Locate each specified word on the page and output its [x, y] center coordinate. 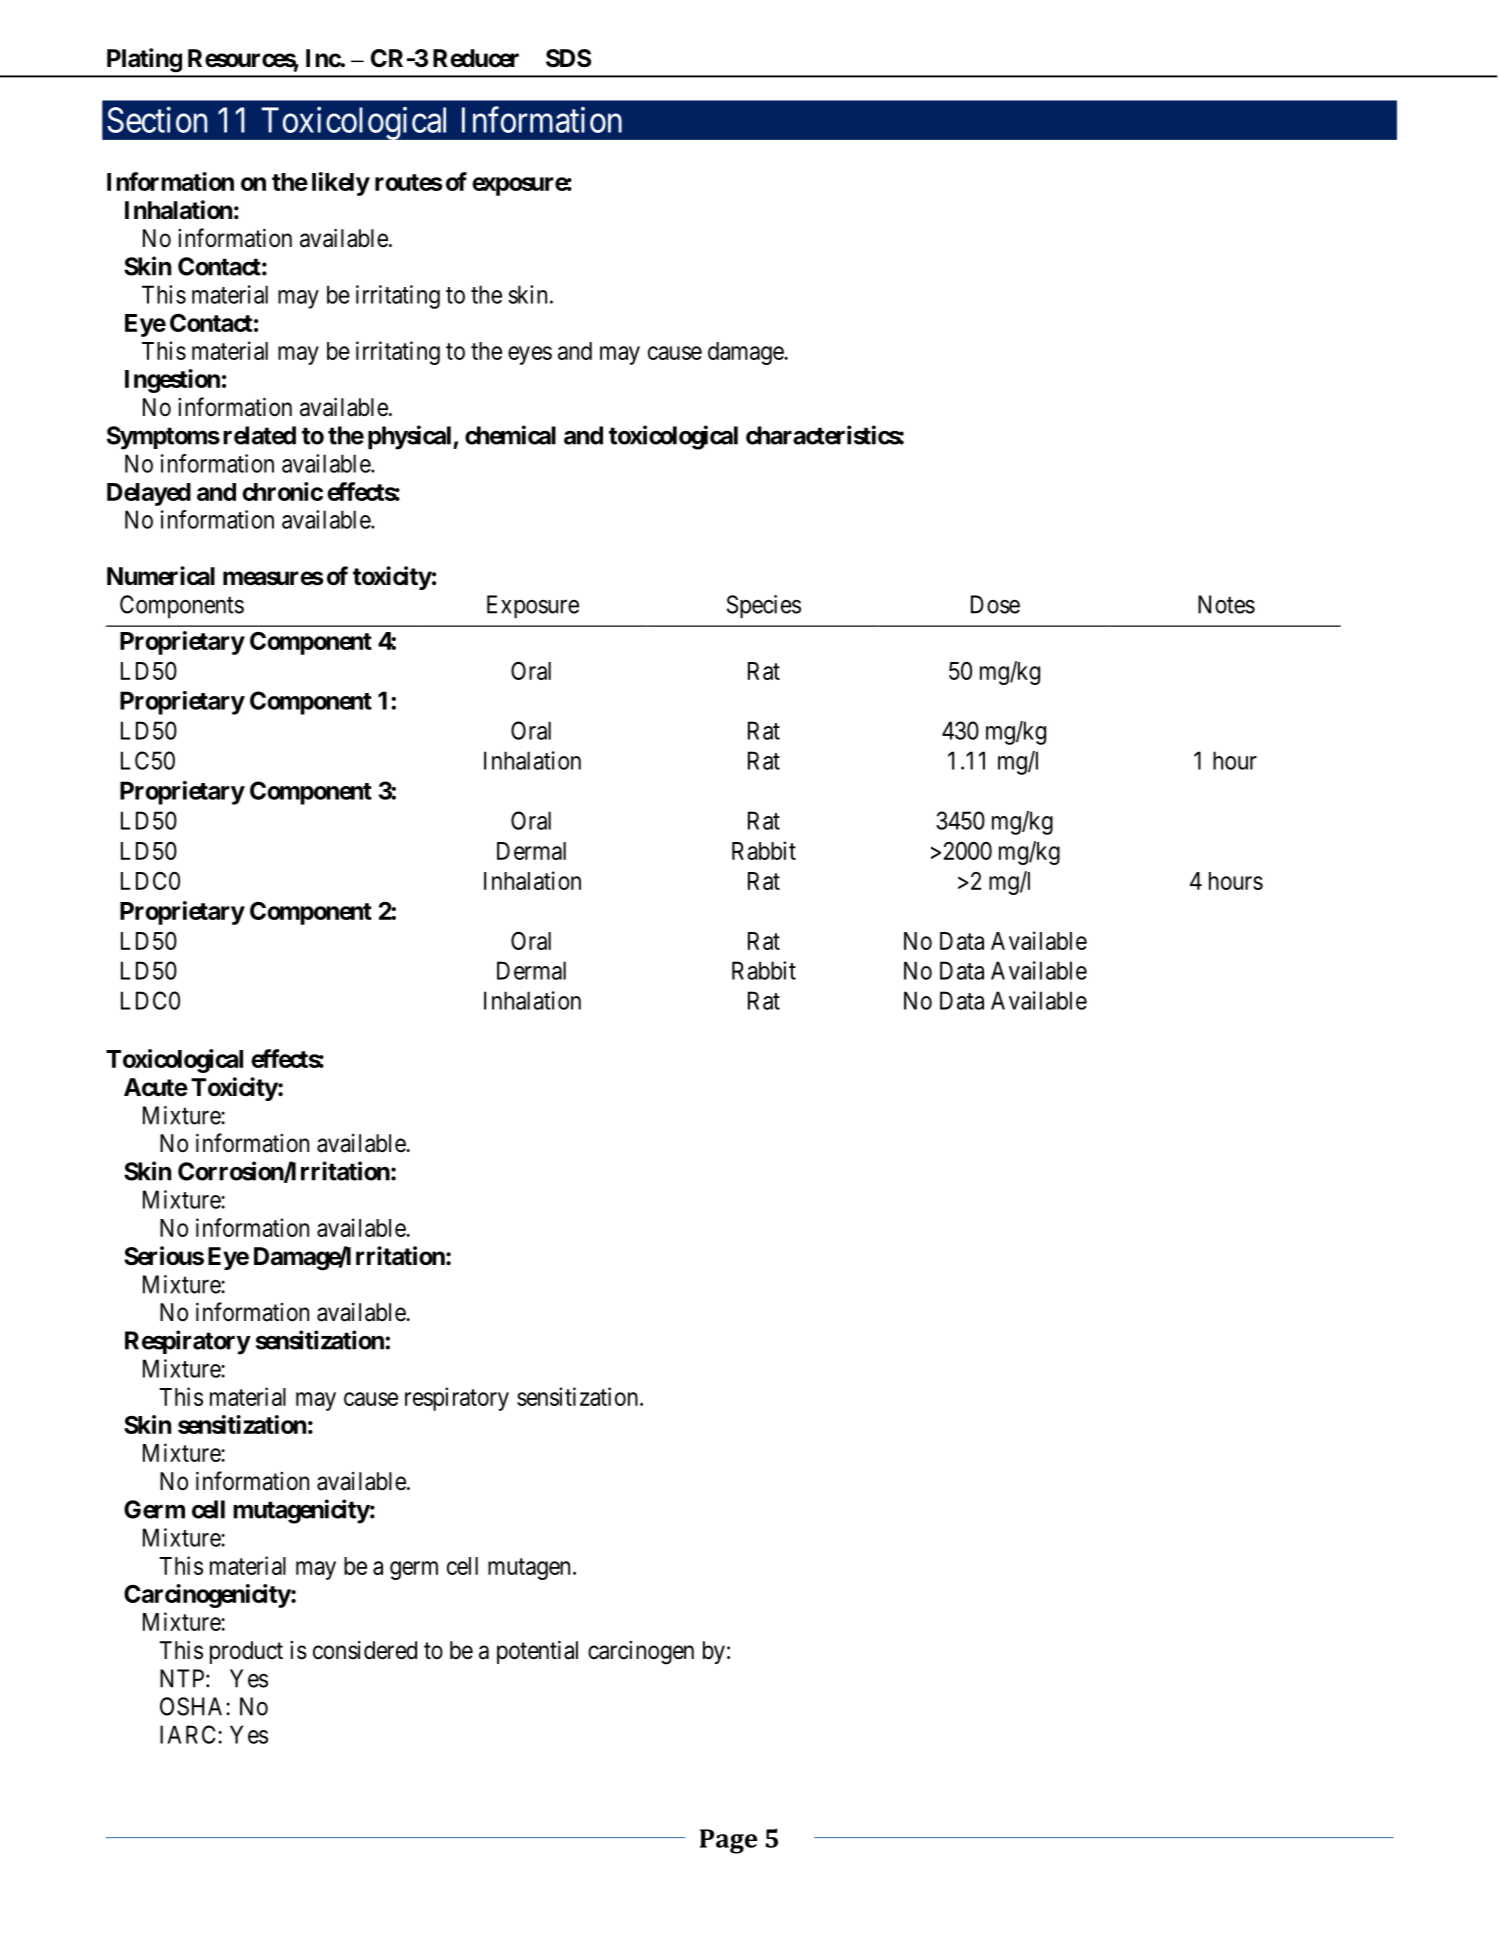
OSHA [191, 1706]
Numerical [161, 576]
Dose [995, 604]
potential [537, 1652]
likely [341, 184]
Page [728, 1841]
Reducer [476, 58]
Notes [1226, 604]
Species [764, 607]
